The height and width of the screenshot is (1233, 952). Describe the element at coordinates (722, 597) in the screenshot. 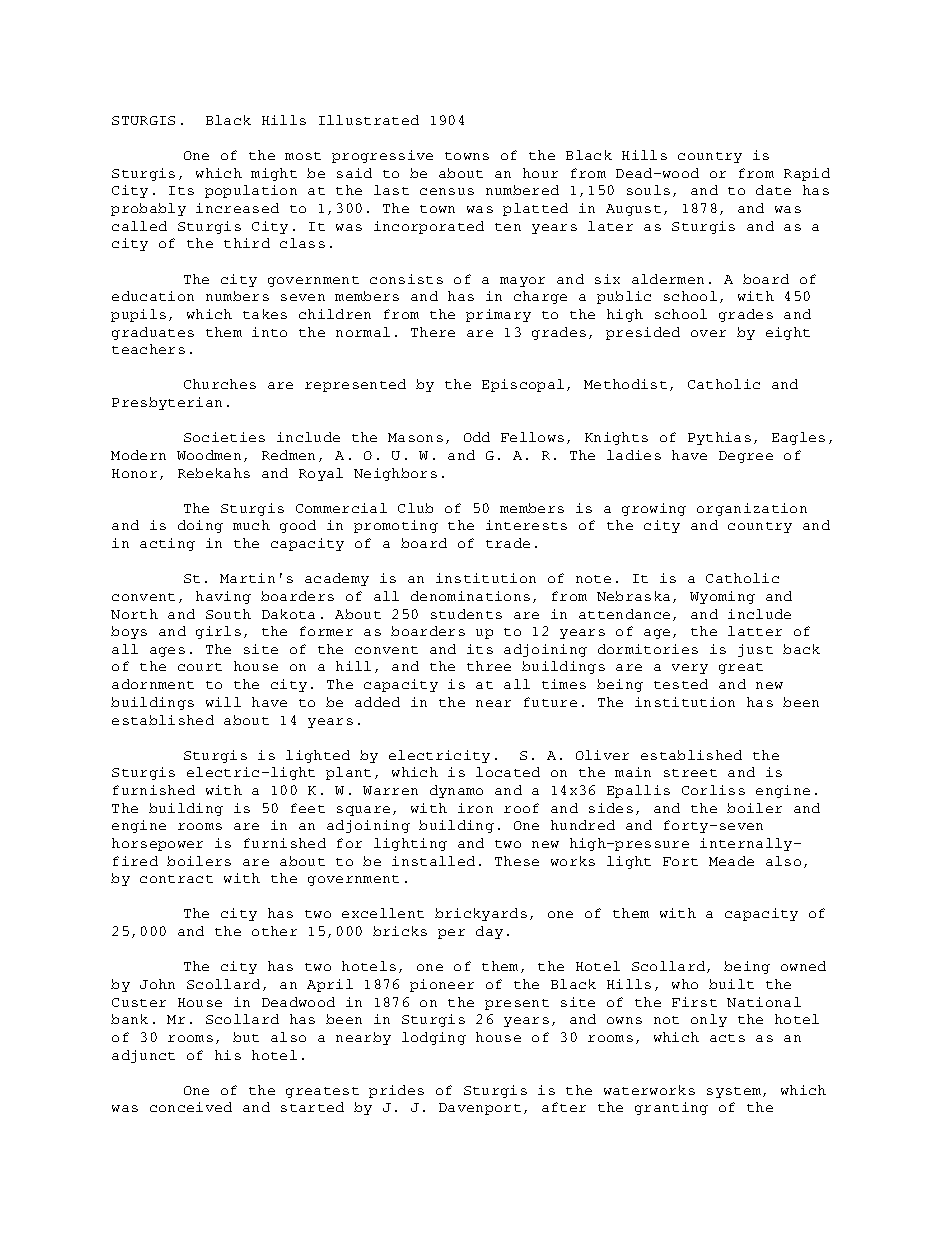

I see `Wyoming` at that location.
